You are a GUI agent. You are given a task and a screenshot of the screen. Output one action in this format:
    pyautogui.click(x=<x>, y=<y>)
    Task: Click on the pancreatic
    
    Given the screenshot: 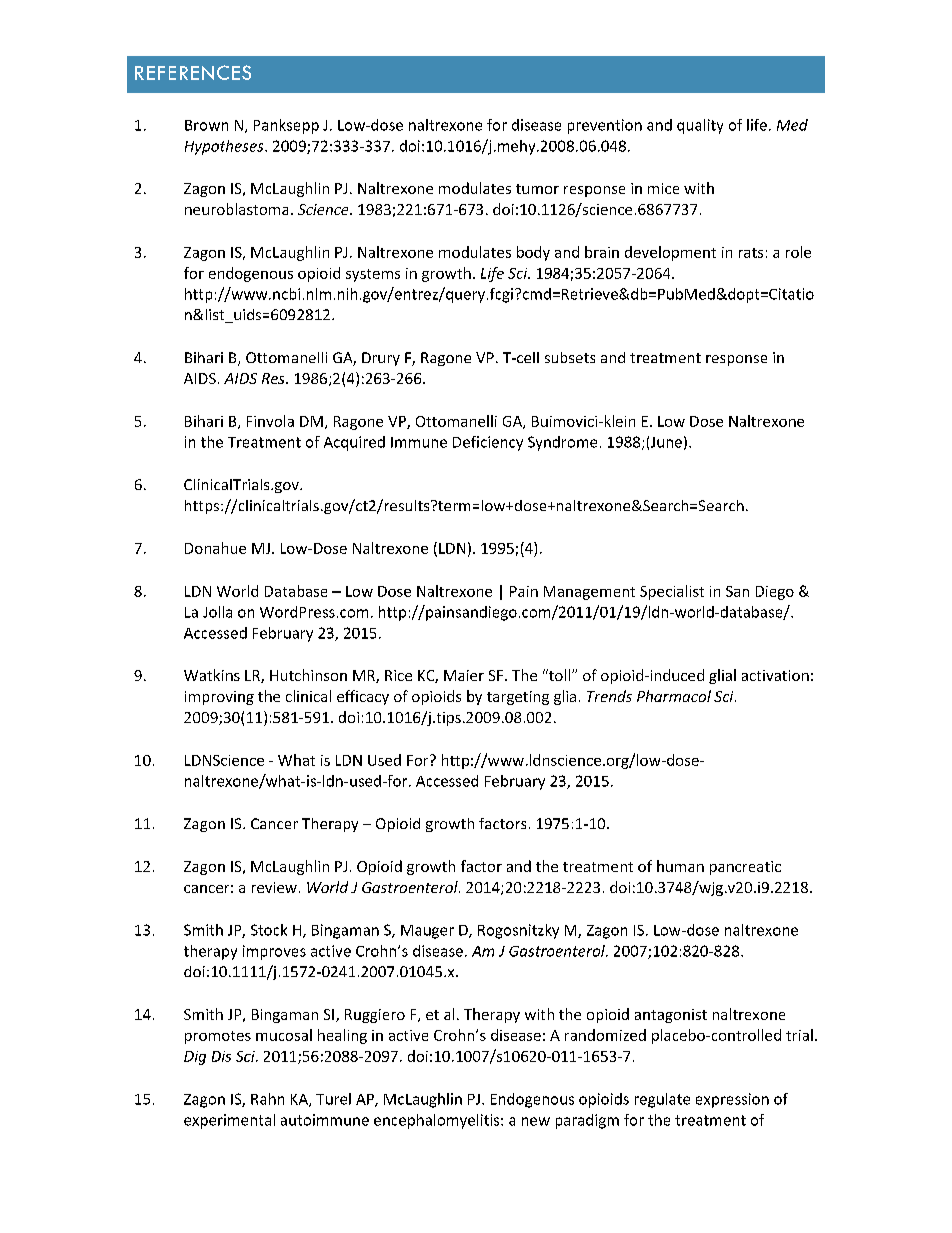 What is the action you would take?
    pyautogui.click(x=745, y=868)
